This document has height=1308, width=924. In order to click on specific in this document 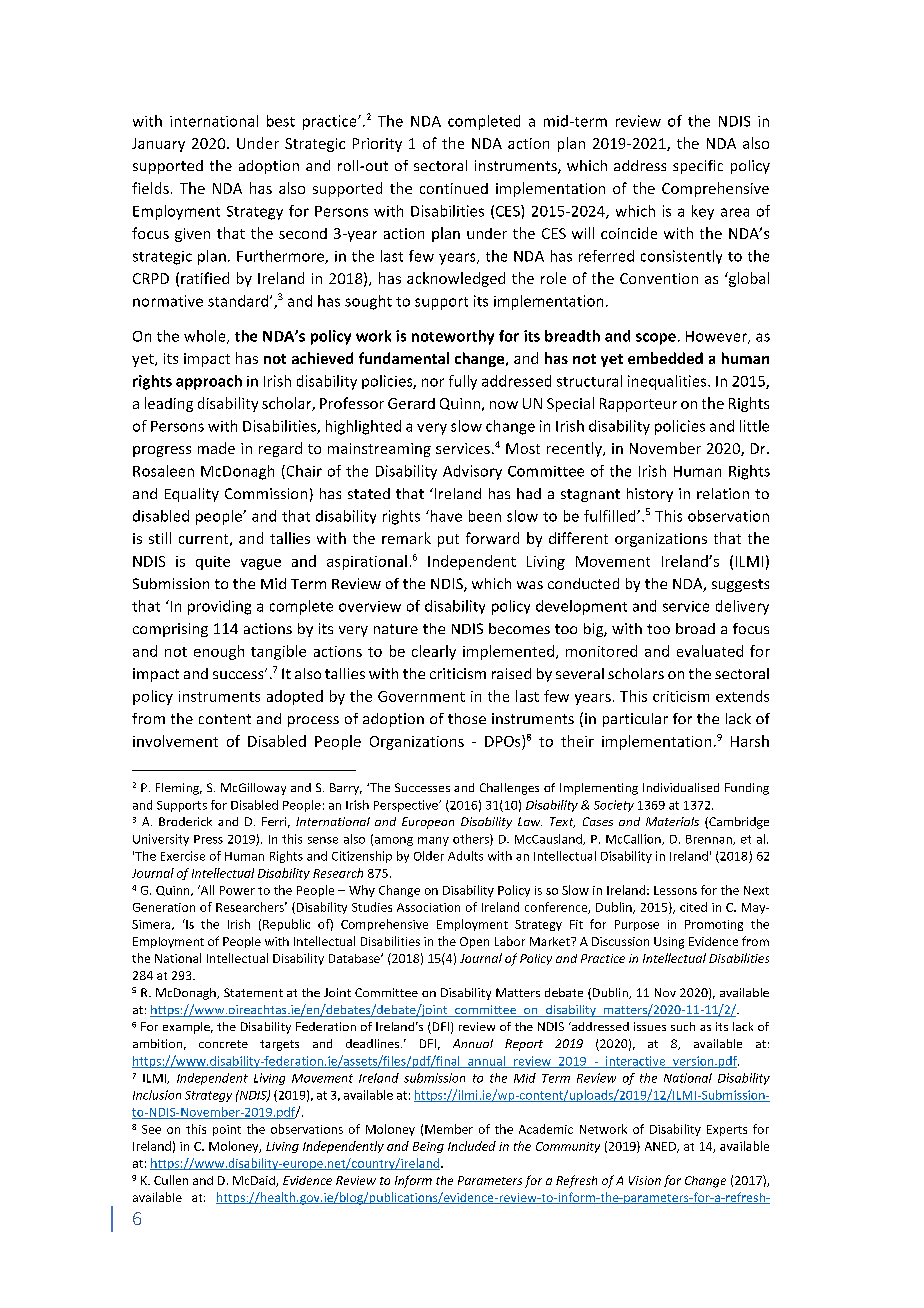, I will do `click(698, 167)`.
